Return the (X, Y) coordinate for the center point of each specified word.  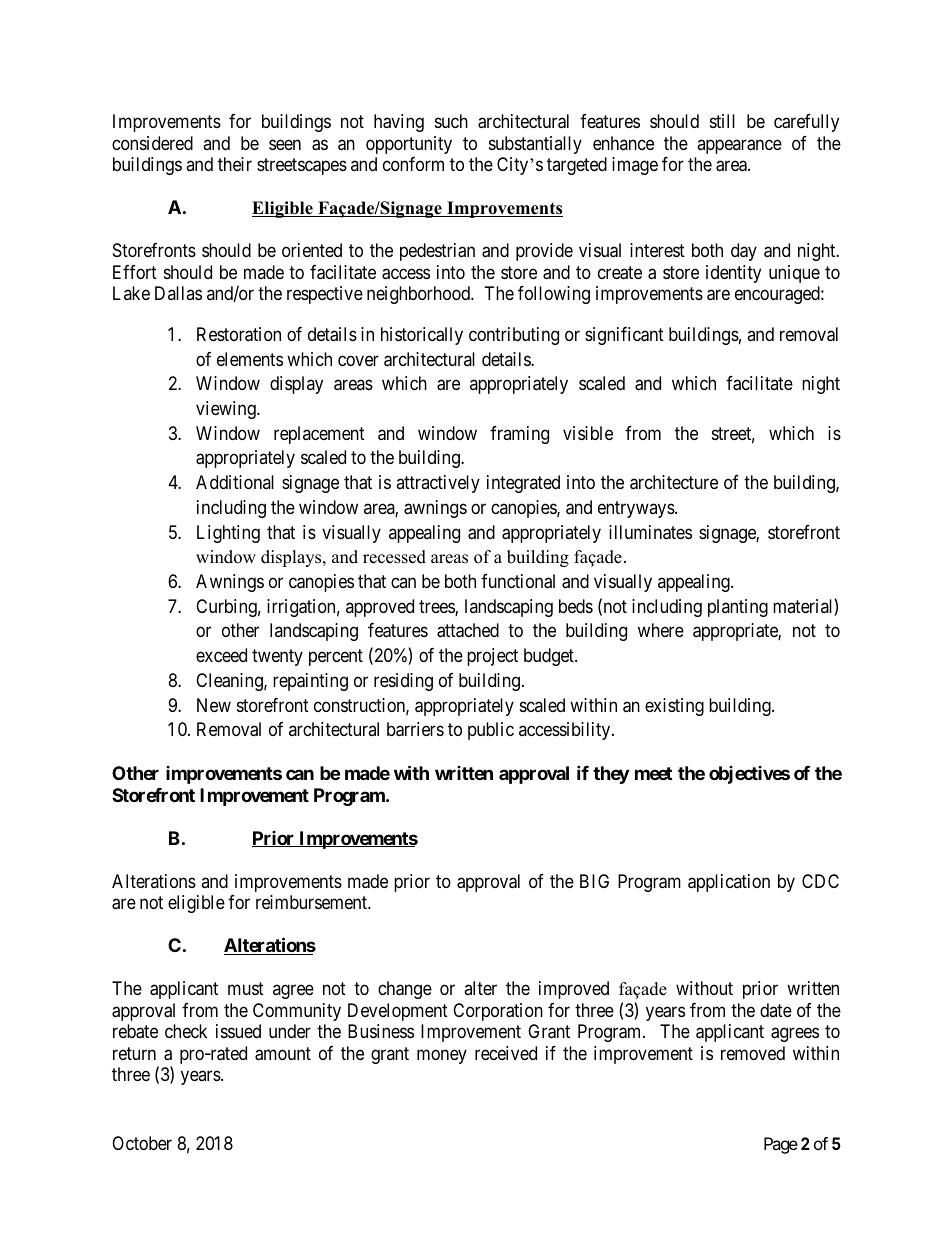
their (235, 164)
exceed (221, 655)
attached (468, 630)
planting (738, 608)
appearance (739, 146)
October (142, 1143)
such (451, 121)
